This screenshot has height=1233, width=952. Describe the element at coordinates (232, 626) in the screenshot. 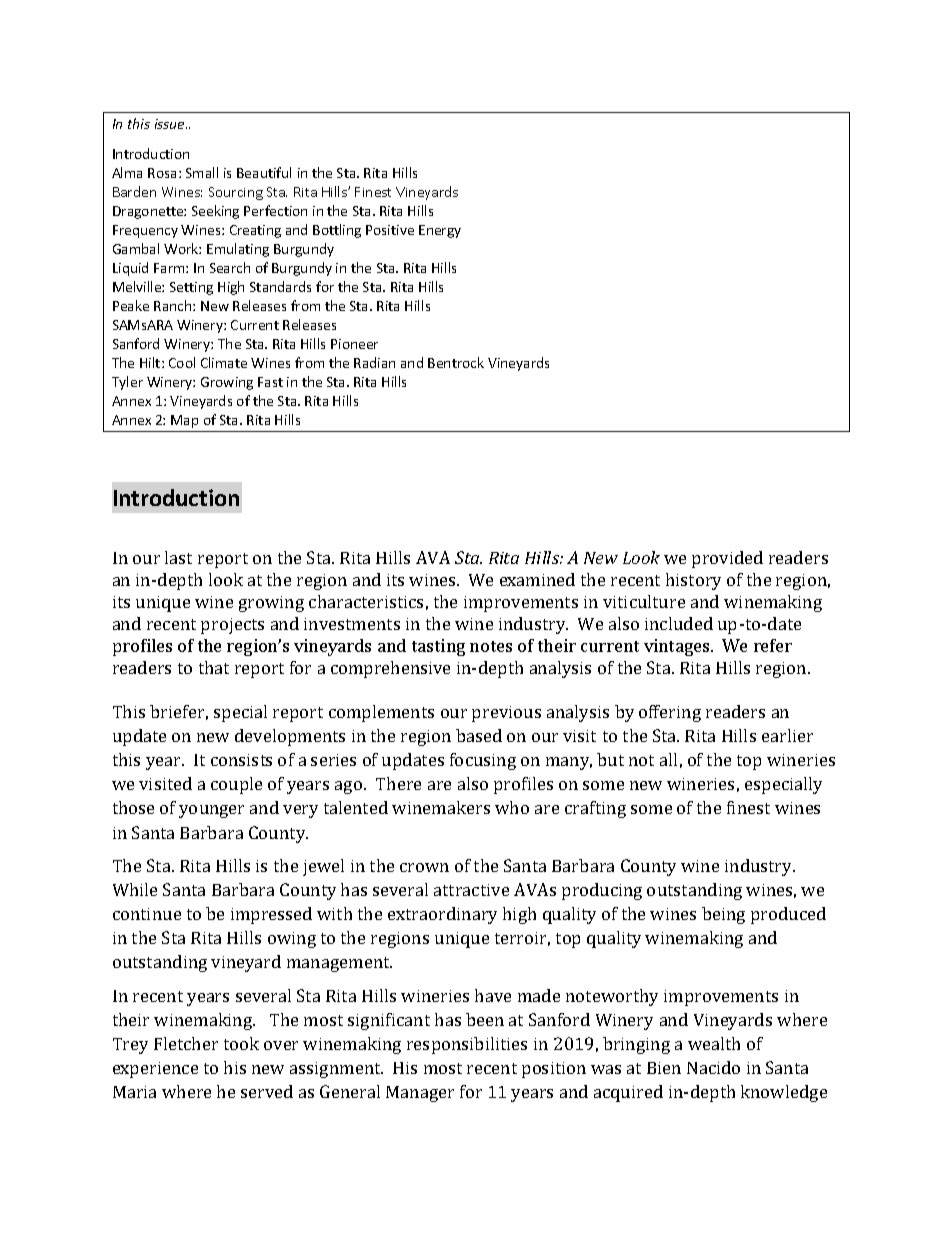

I see `projects` at that location.
